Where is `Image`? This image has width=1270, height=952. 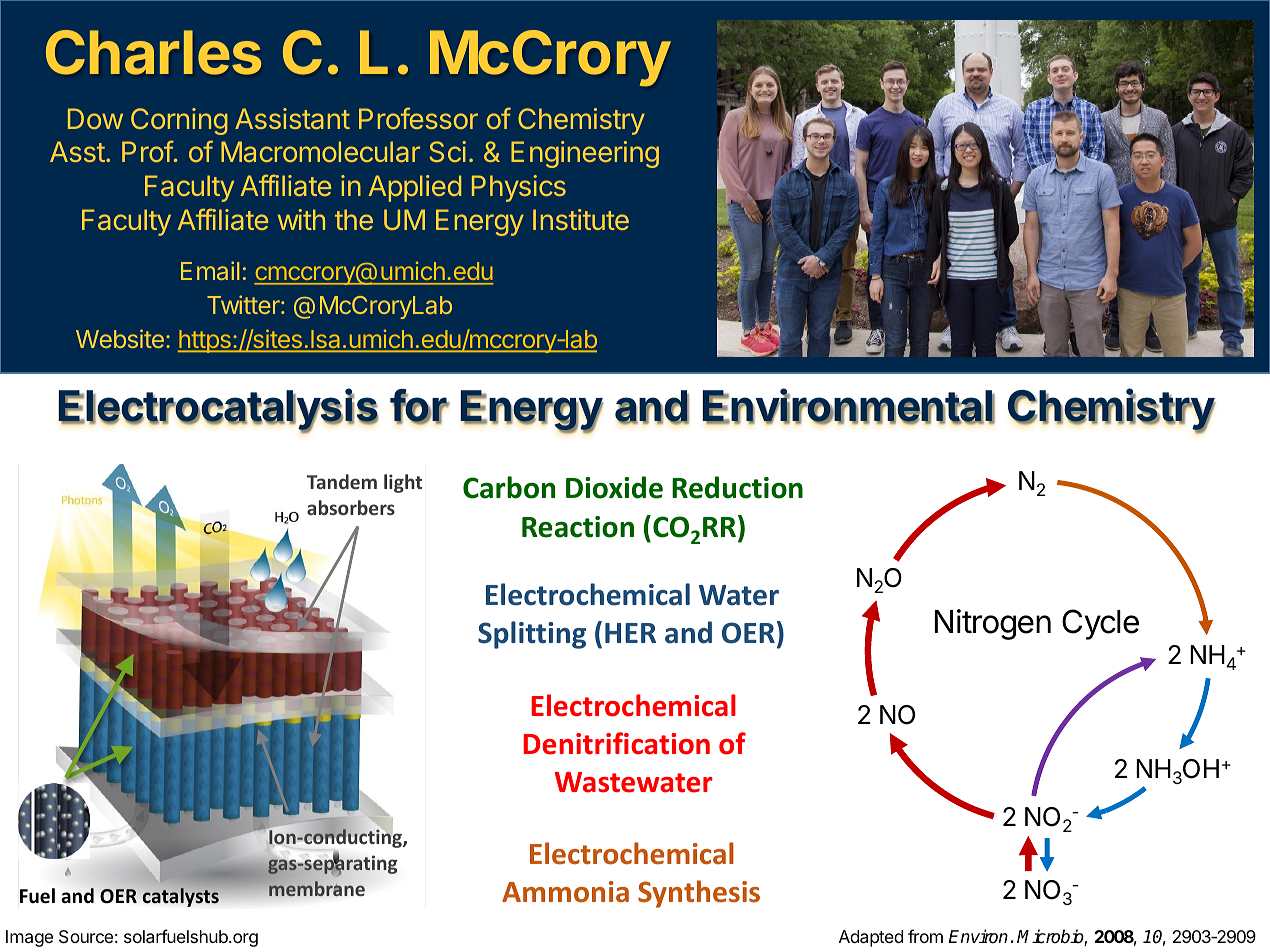 Image is located at coordinates (29, 938).
